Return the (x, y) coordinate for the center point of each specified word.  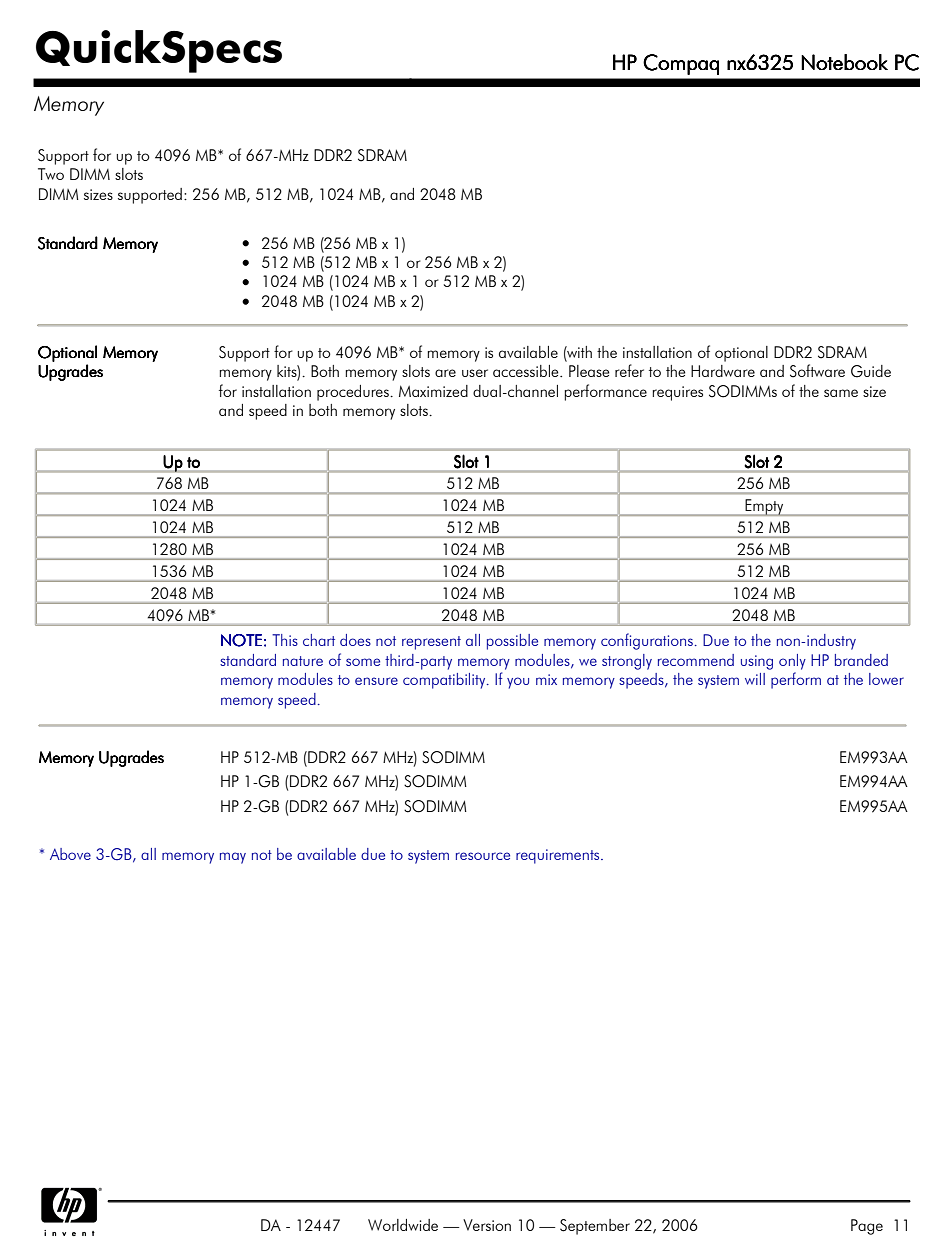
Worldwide (403, 1225)
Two (51, 174)
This (285, 640)
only (792, 662)
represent (431, 643)
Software (817, 371)
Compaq (681, 64)
